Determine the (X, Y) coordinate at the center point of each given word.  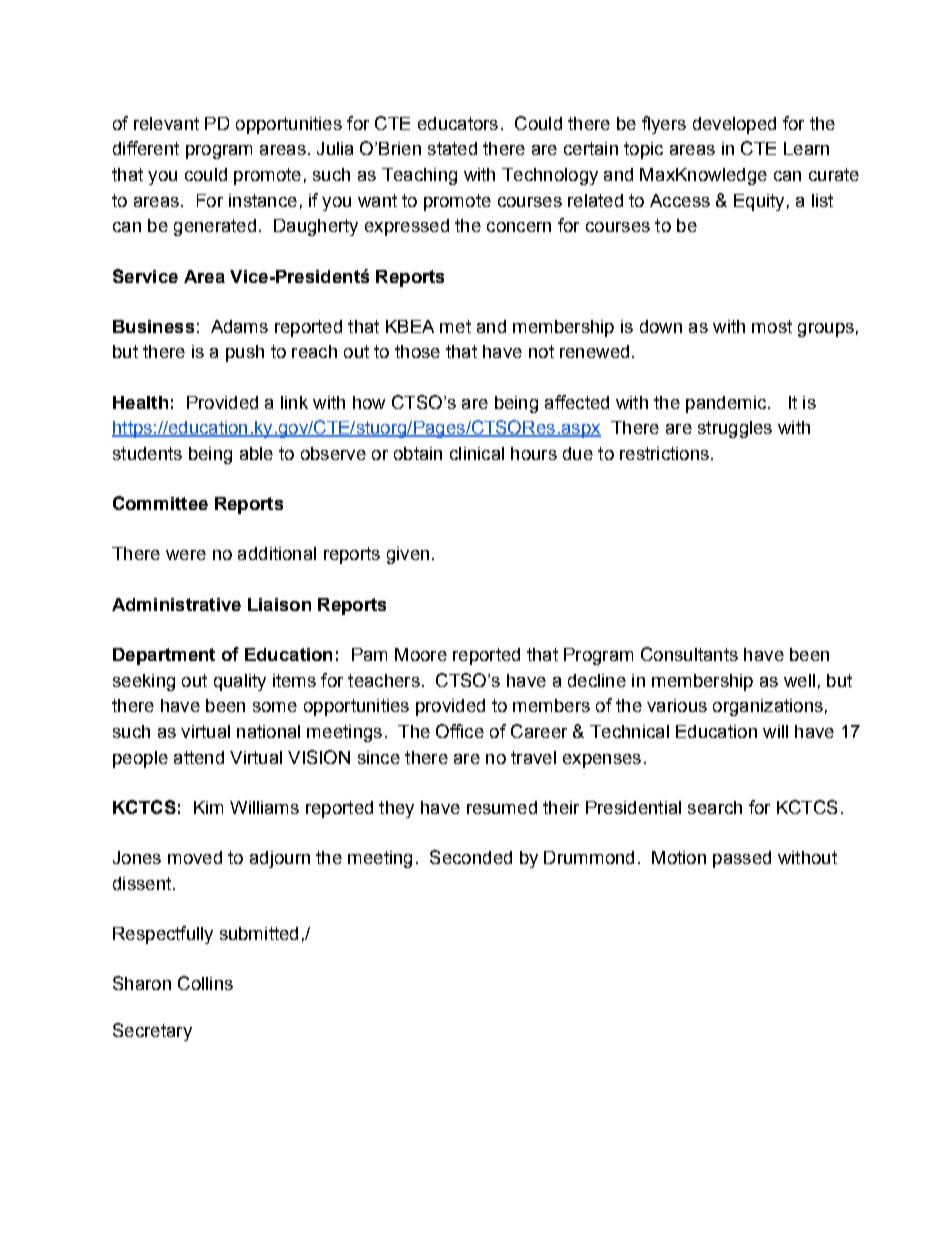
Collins (205, 983)
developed (734, 125)
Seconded (471, 857)
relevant (166, 123)
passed (742, 859)
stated (452, 148)
